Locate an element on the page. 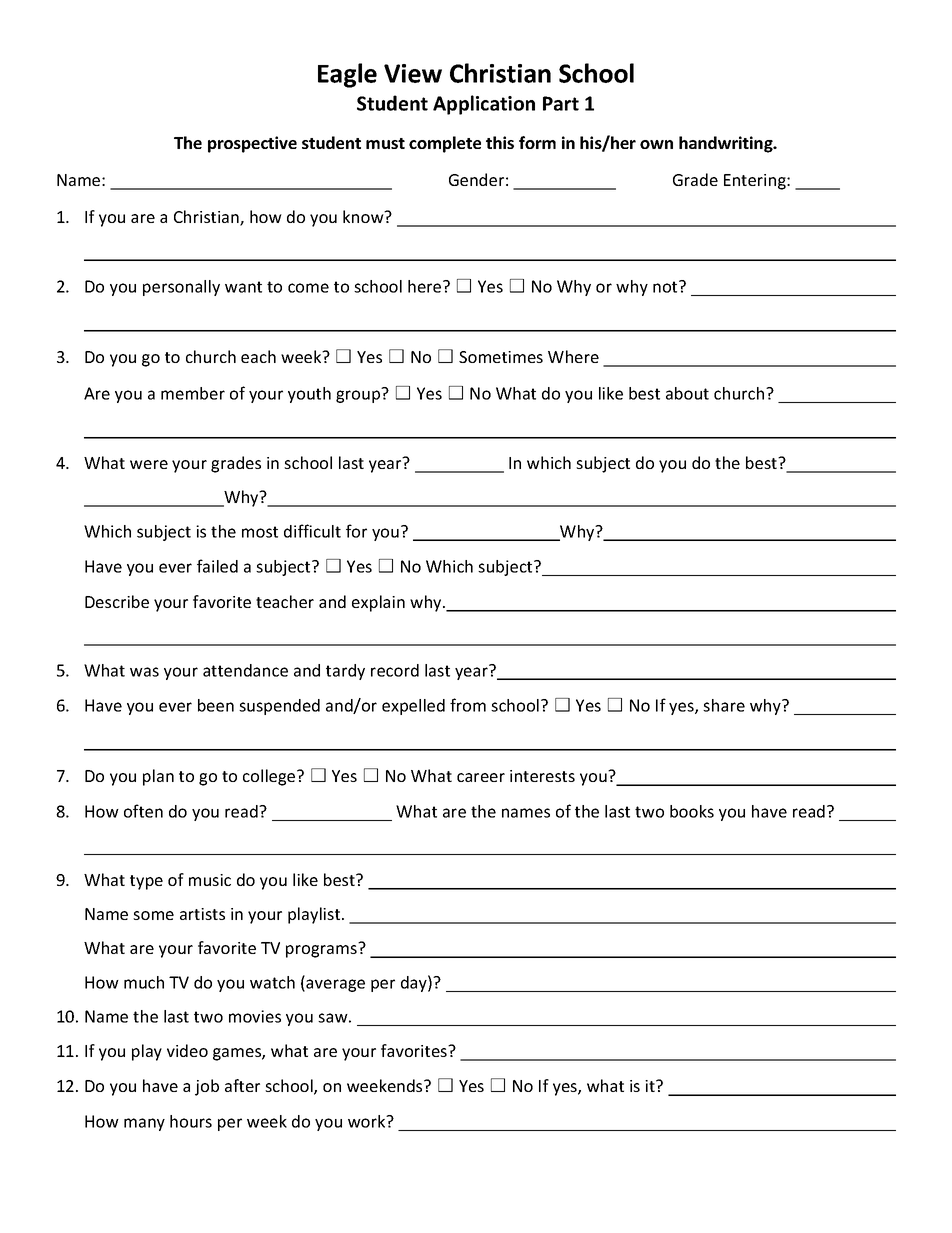 The height and width of the image is (1233, 952). failed is located at coordinates (217, 566).
